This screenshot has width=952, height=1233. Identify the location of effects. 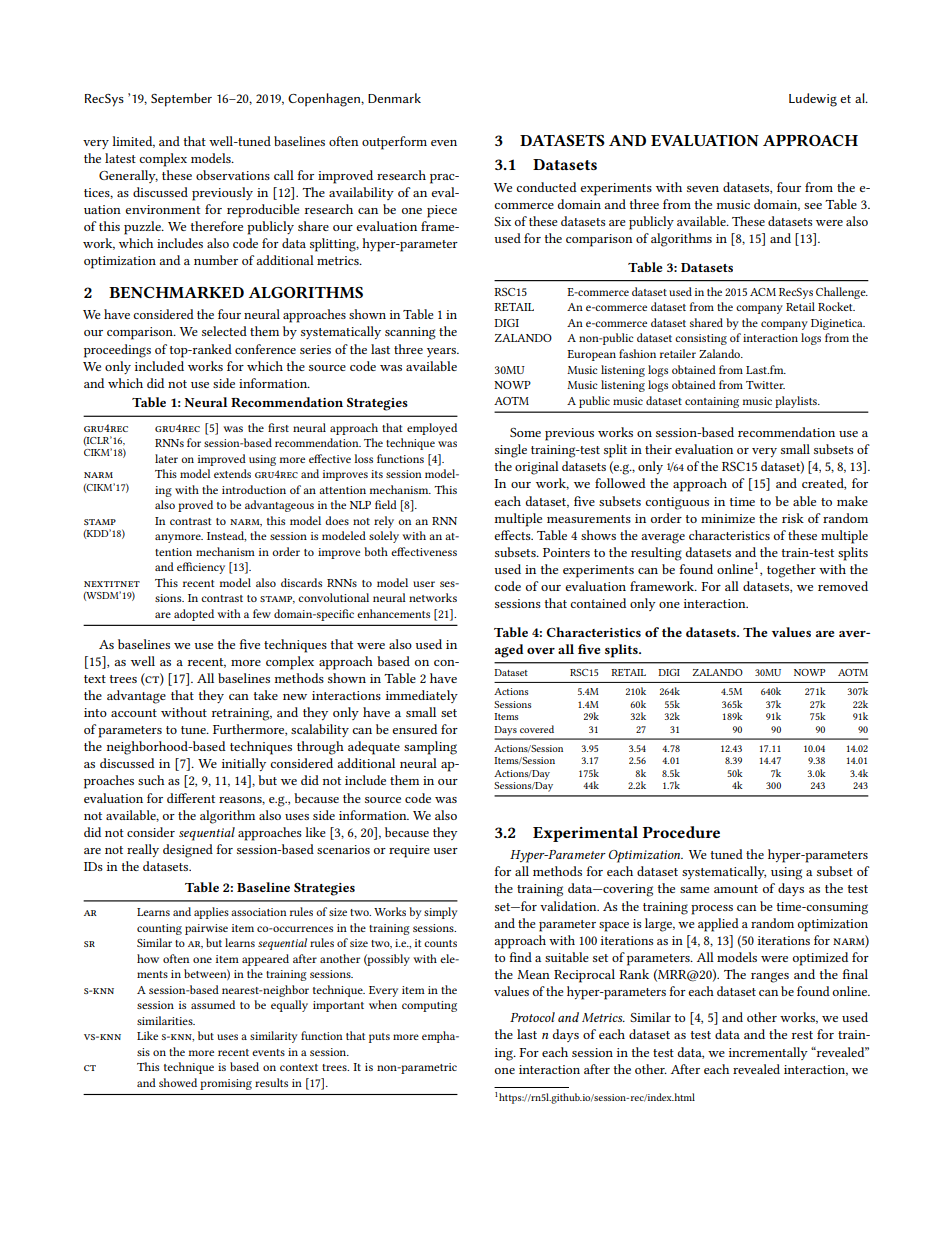
(513, 535).
